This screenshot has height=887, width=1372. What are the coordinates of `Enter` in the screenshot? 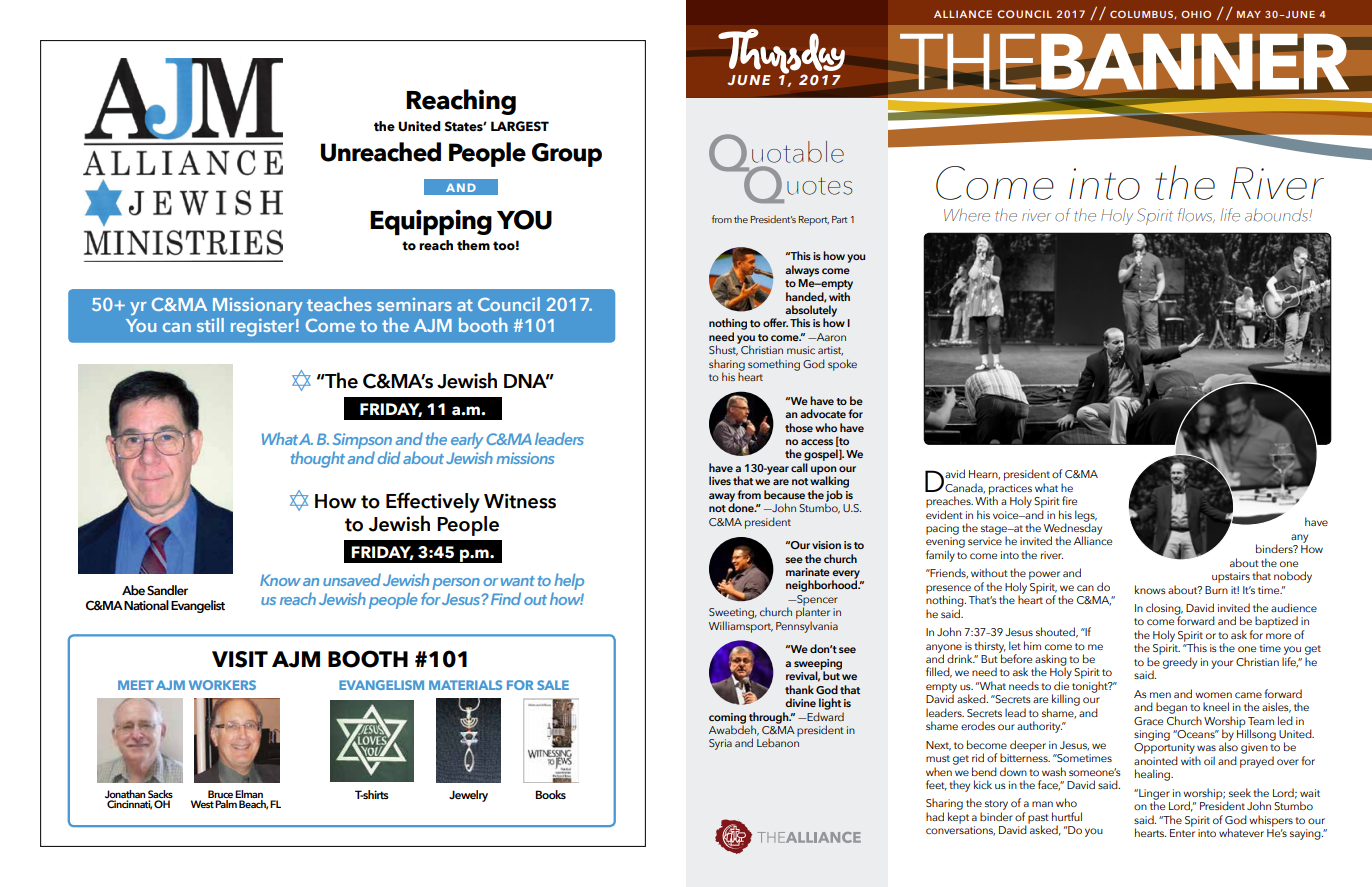 It's located at (1182, 833).
